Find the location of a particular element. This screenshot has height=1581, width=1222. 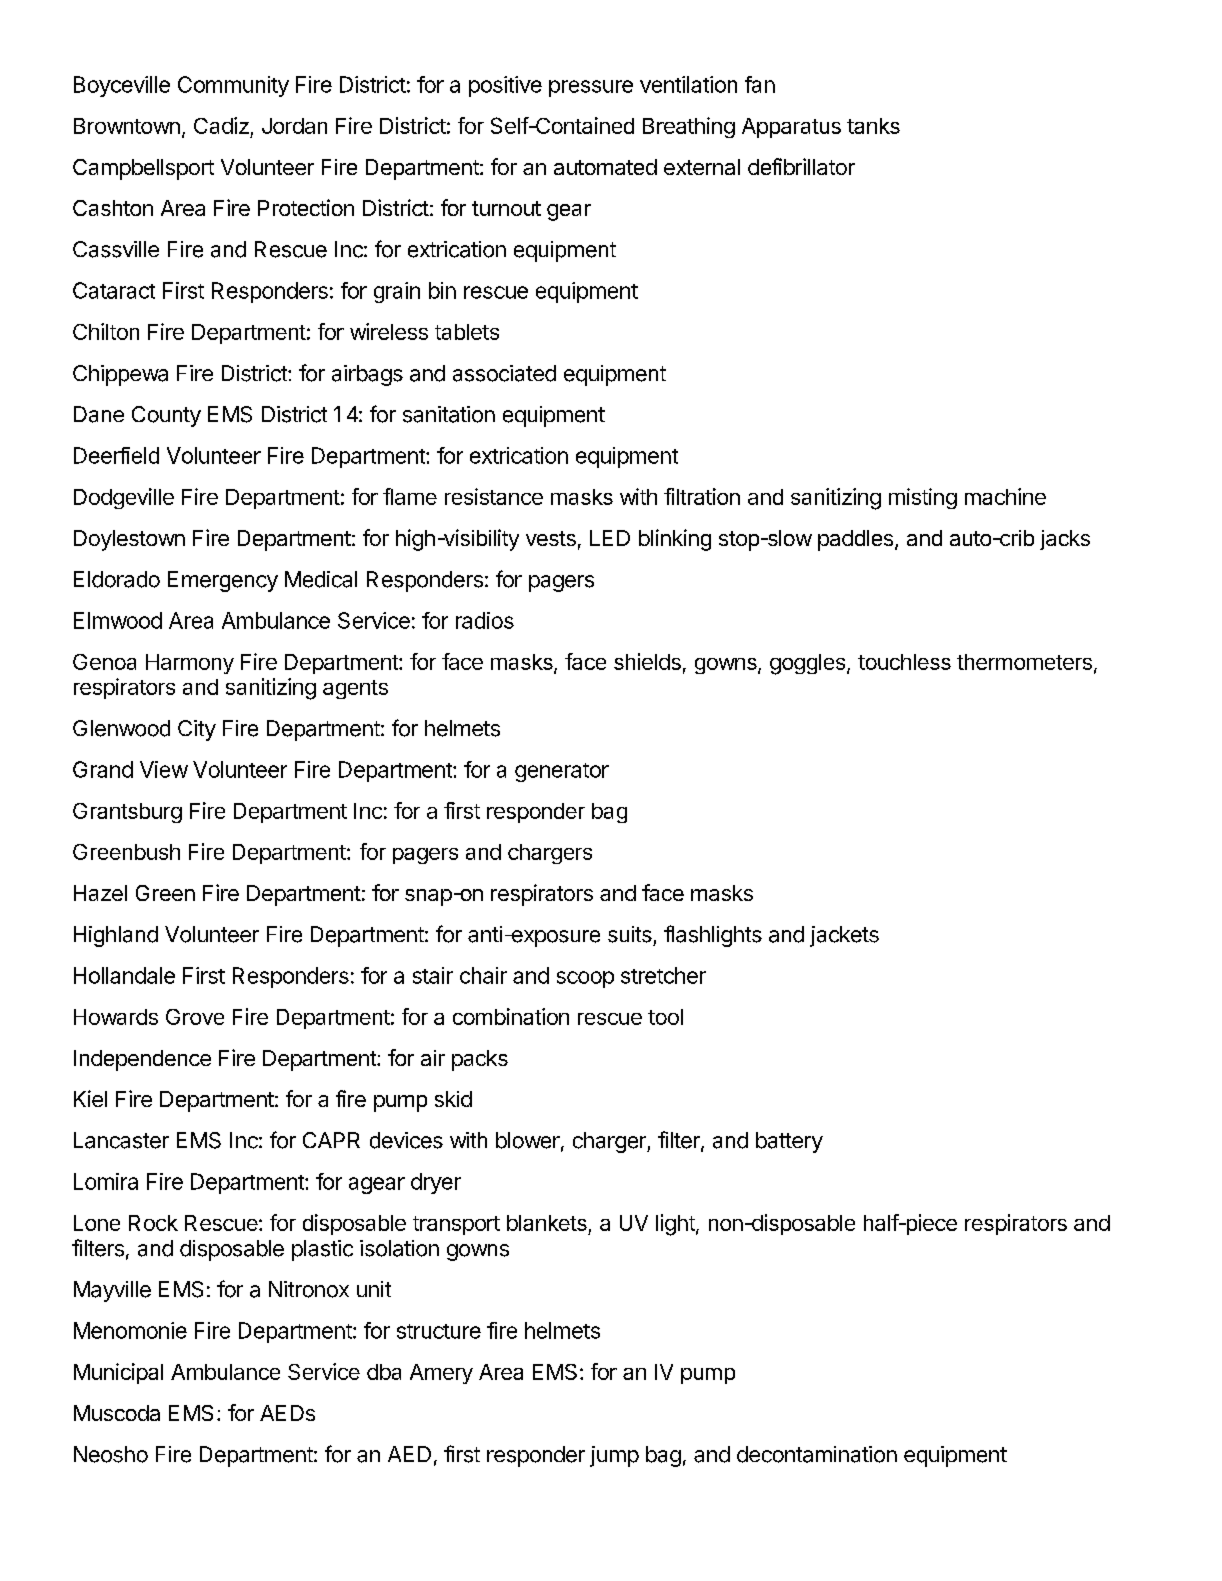

resistance is located at coordinates (494, 496).
